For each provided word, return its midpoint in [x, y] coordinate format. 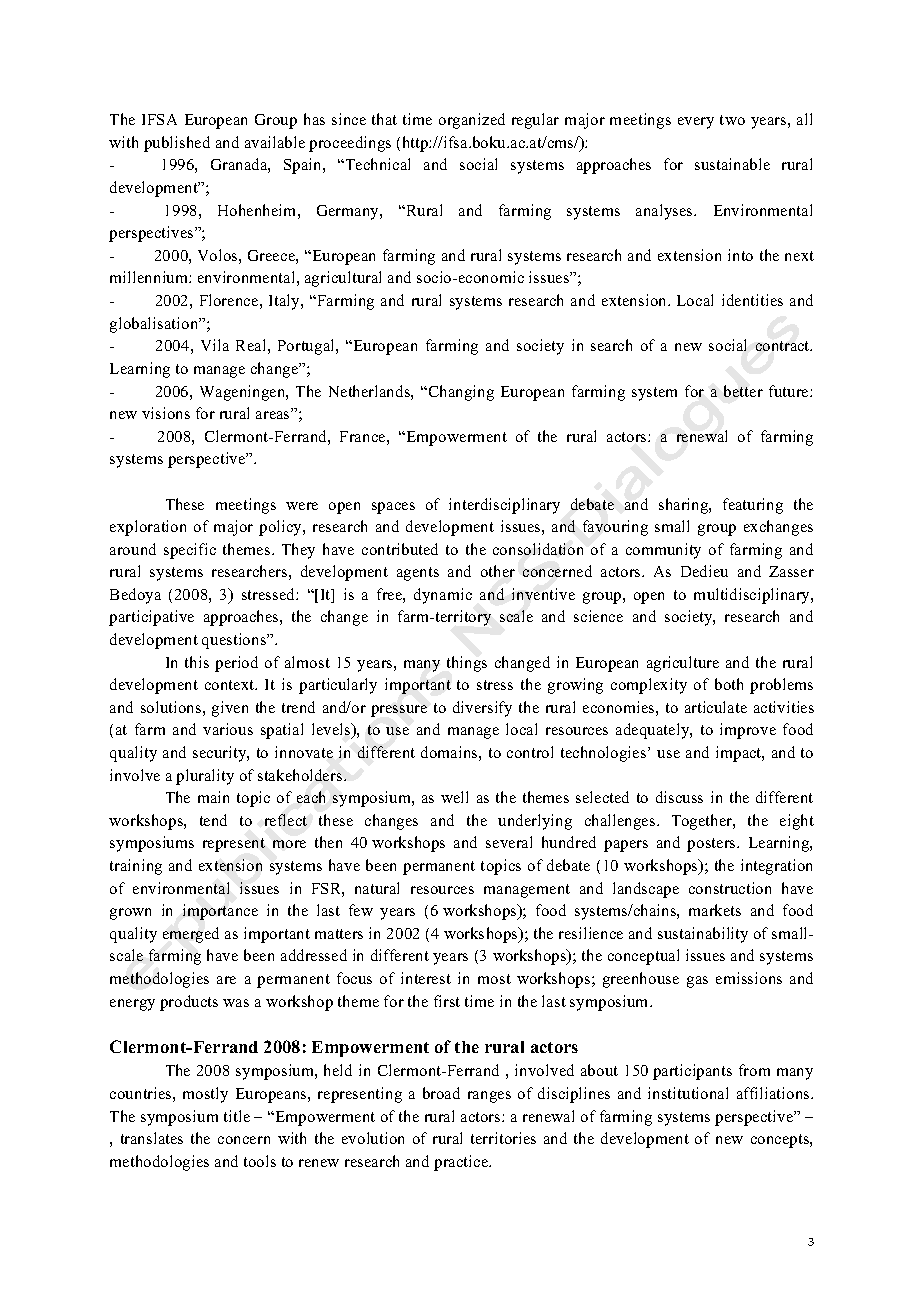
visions [166, 413]
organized [472, 121]
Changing [460, 393]
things [467, 664]
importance [220, 912]
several [509, 842]
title [237, 1116]
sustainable [732, 164]
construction [730, 888]
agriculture [683, 664]
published [177, 144]
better [743, 391]
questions [235, 641]
